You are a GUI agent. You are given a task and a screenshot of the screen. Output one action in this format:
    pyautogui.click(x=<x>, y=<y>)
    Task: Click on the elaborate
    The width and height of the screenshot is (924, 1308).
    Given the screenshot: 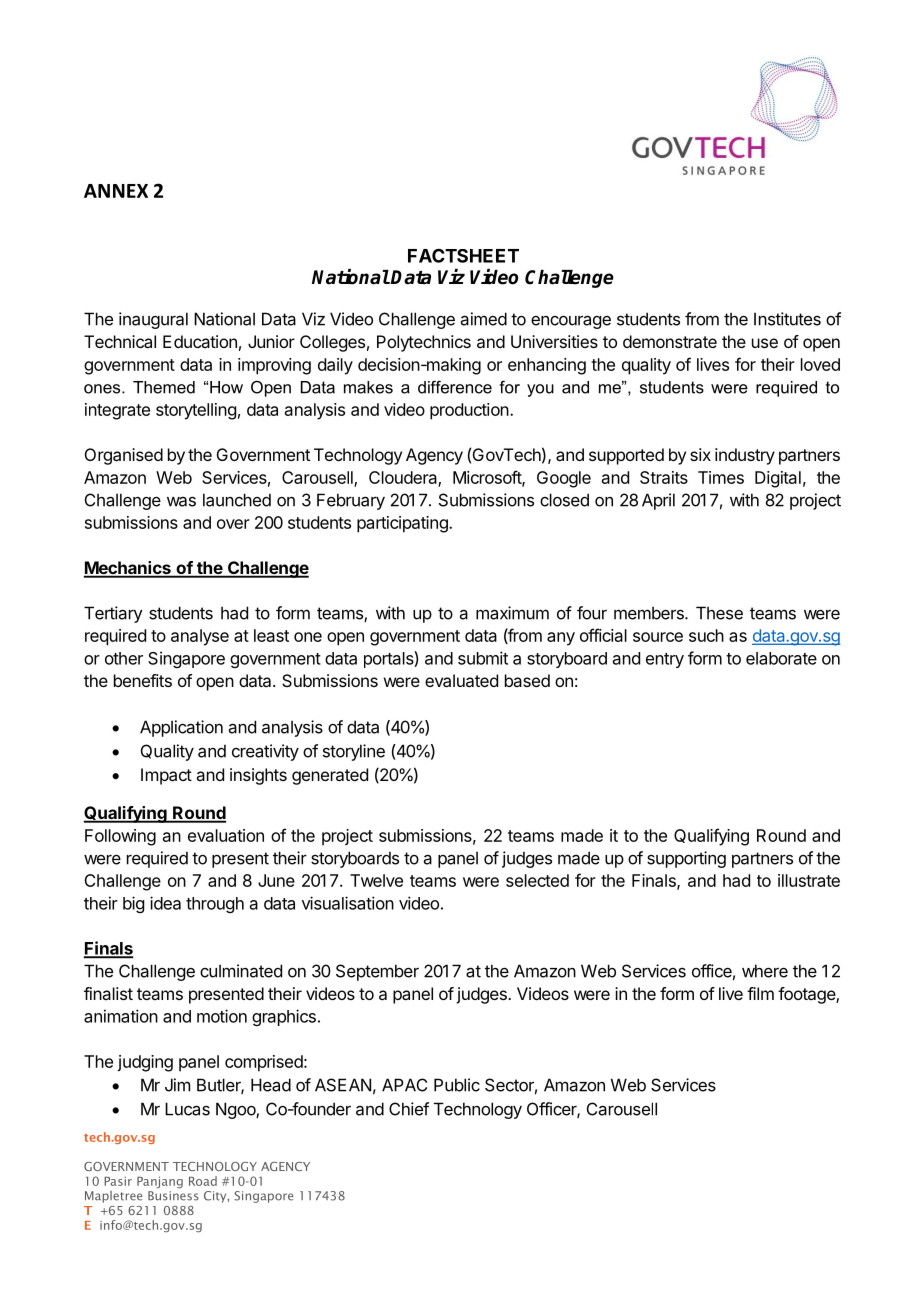 What is the action you would take?
    pyautogui.click(x=781, y=658)
